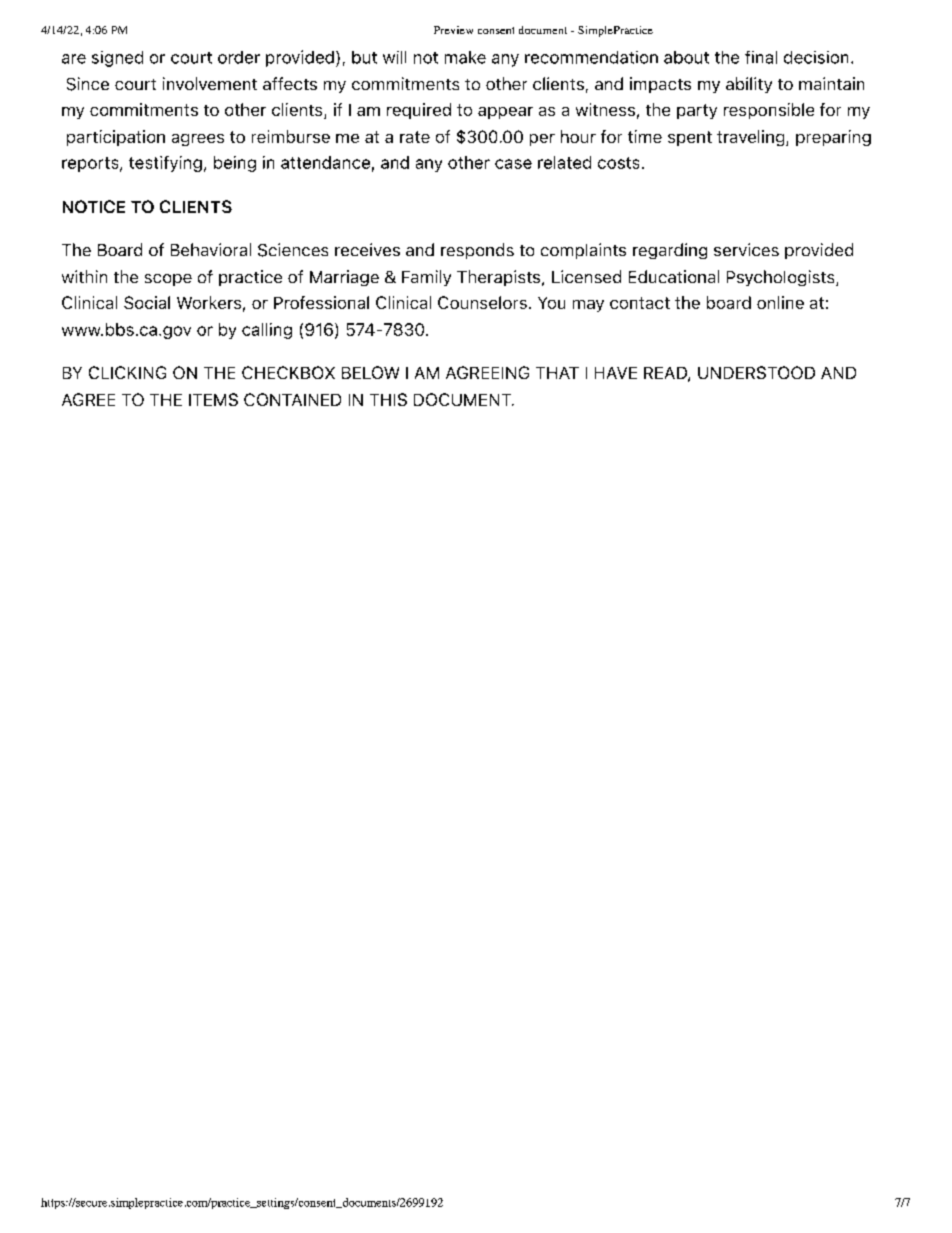 This screenshot has height=1233, width=952. What do you see at coordinates (453, 30) in the screenshot?
I see `Preview` at bounding box center [453, 30].
